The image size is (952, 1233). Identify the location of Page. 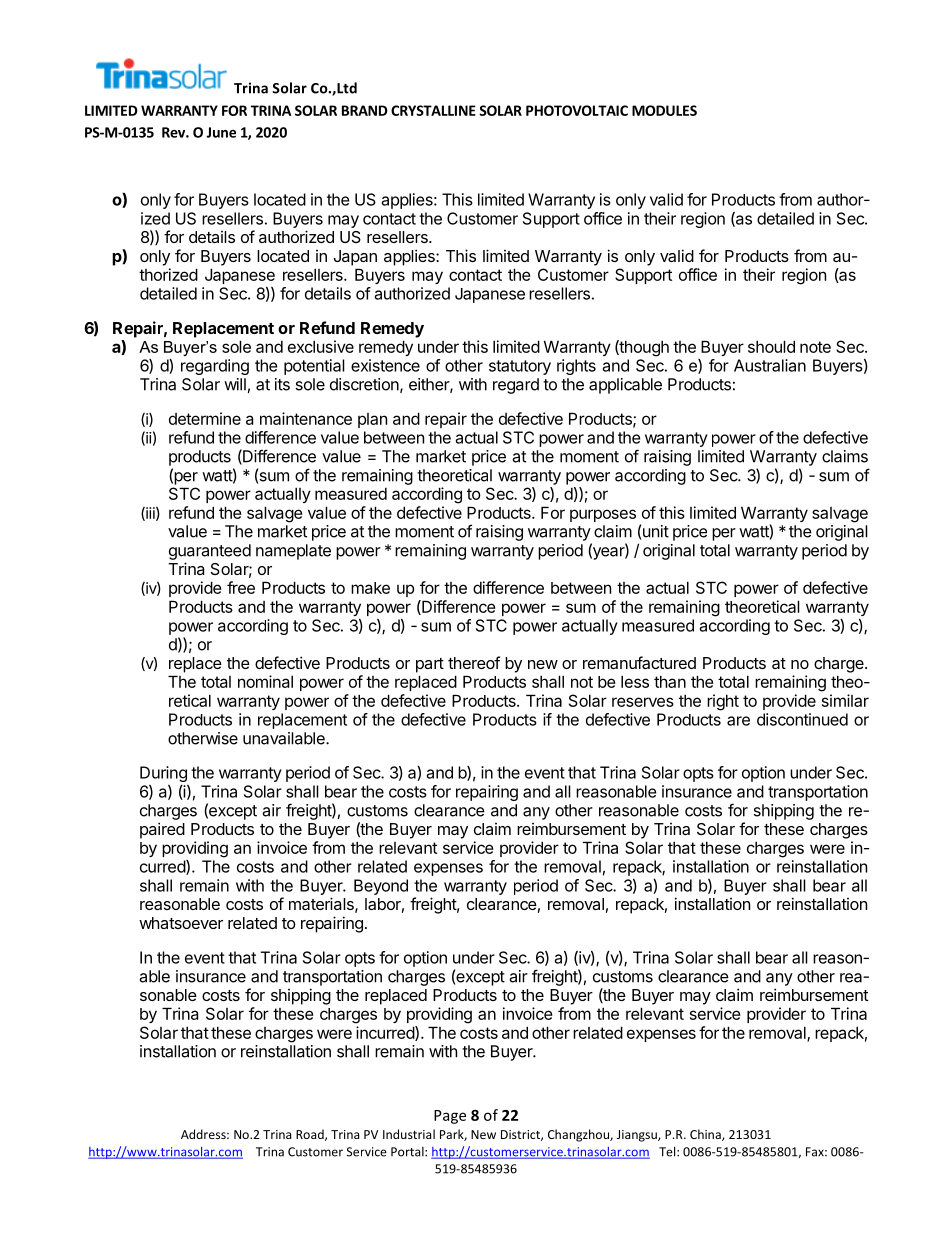
(450, 1117).
